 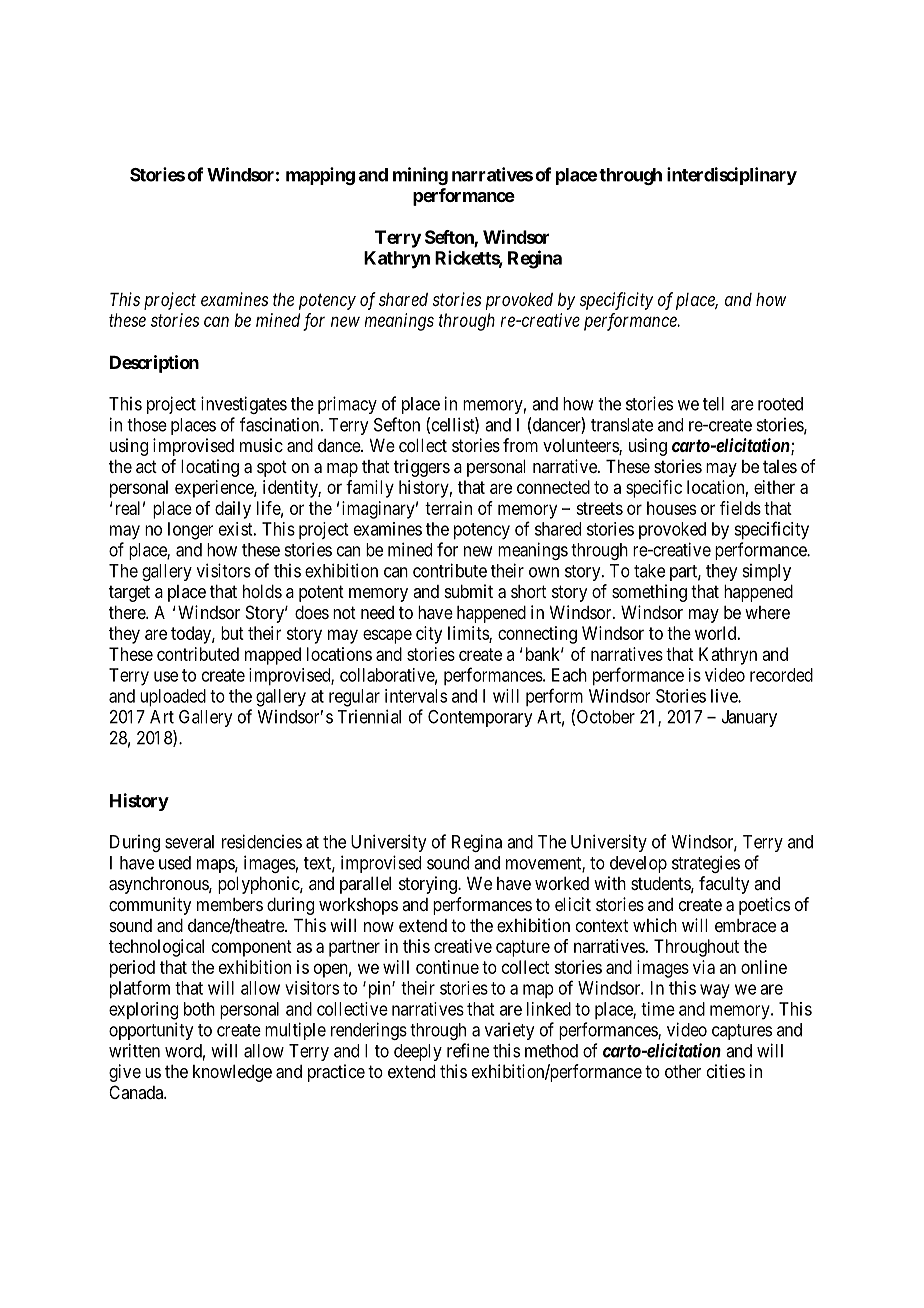 I want to click on limits, so click(x=469, y=634).
